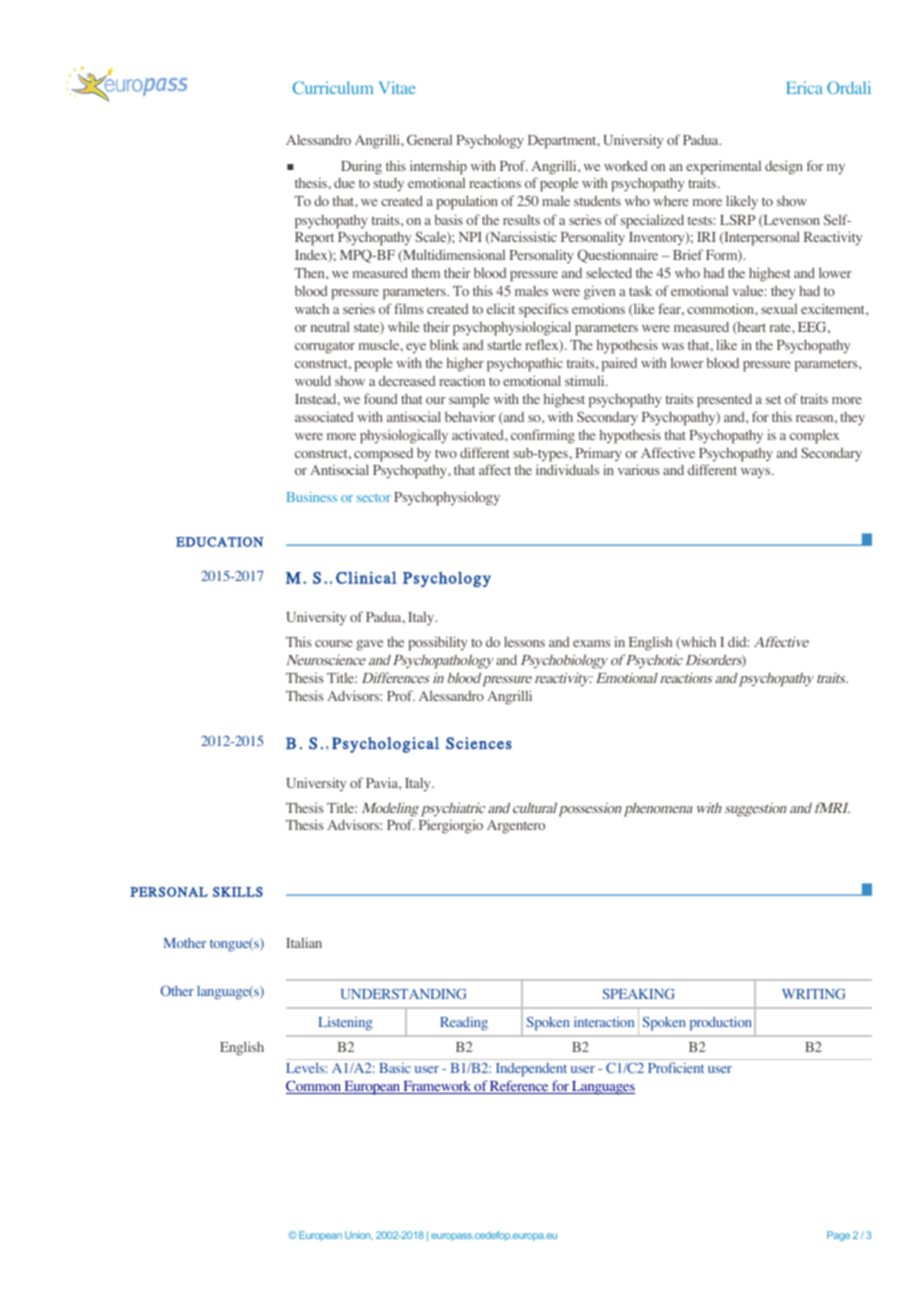  What do you see at coordinates (591, 643) in the document?
I see `exams` at bounding box center [591, 643].
